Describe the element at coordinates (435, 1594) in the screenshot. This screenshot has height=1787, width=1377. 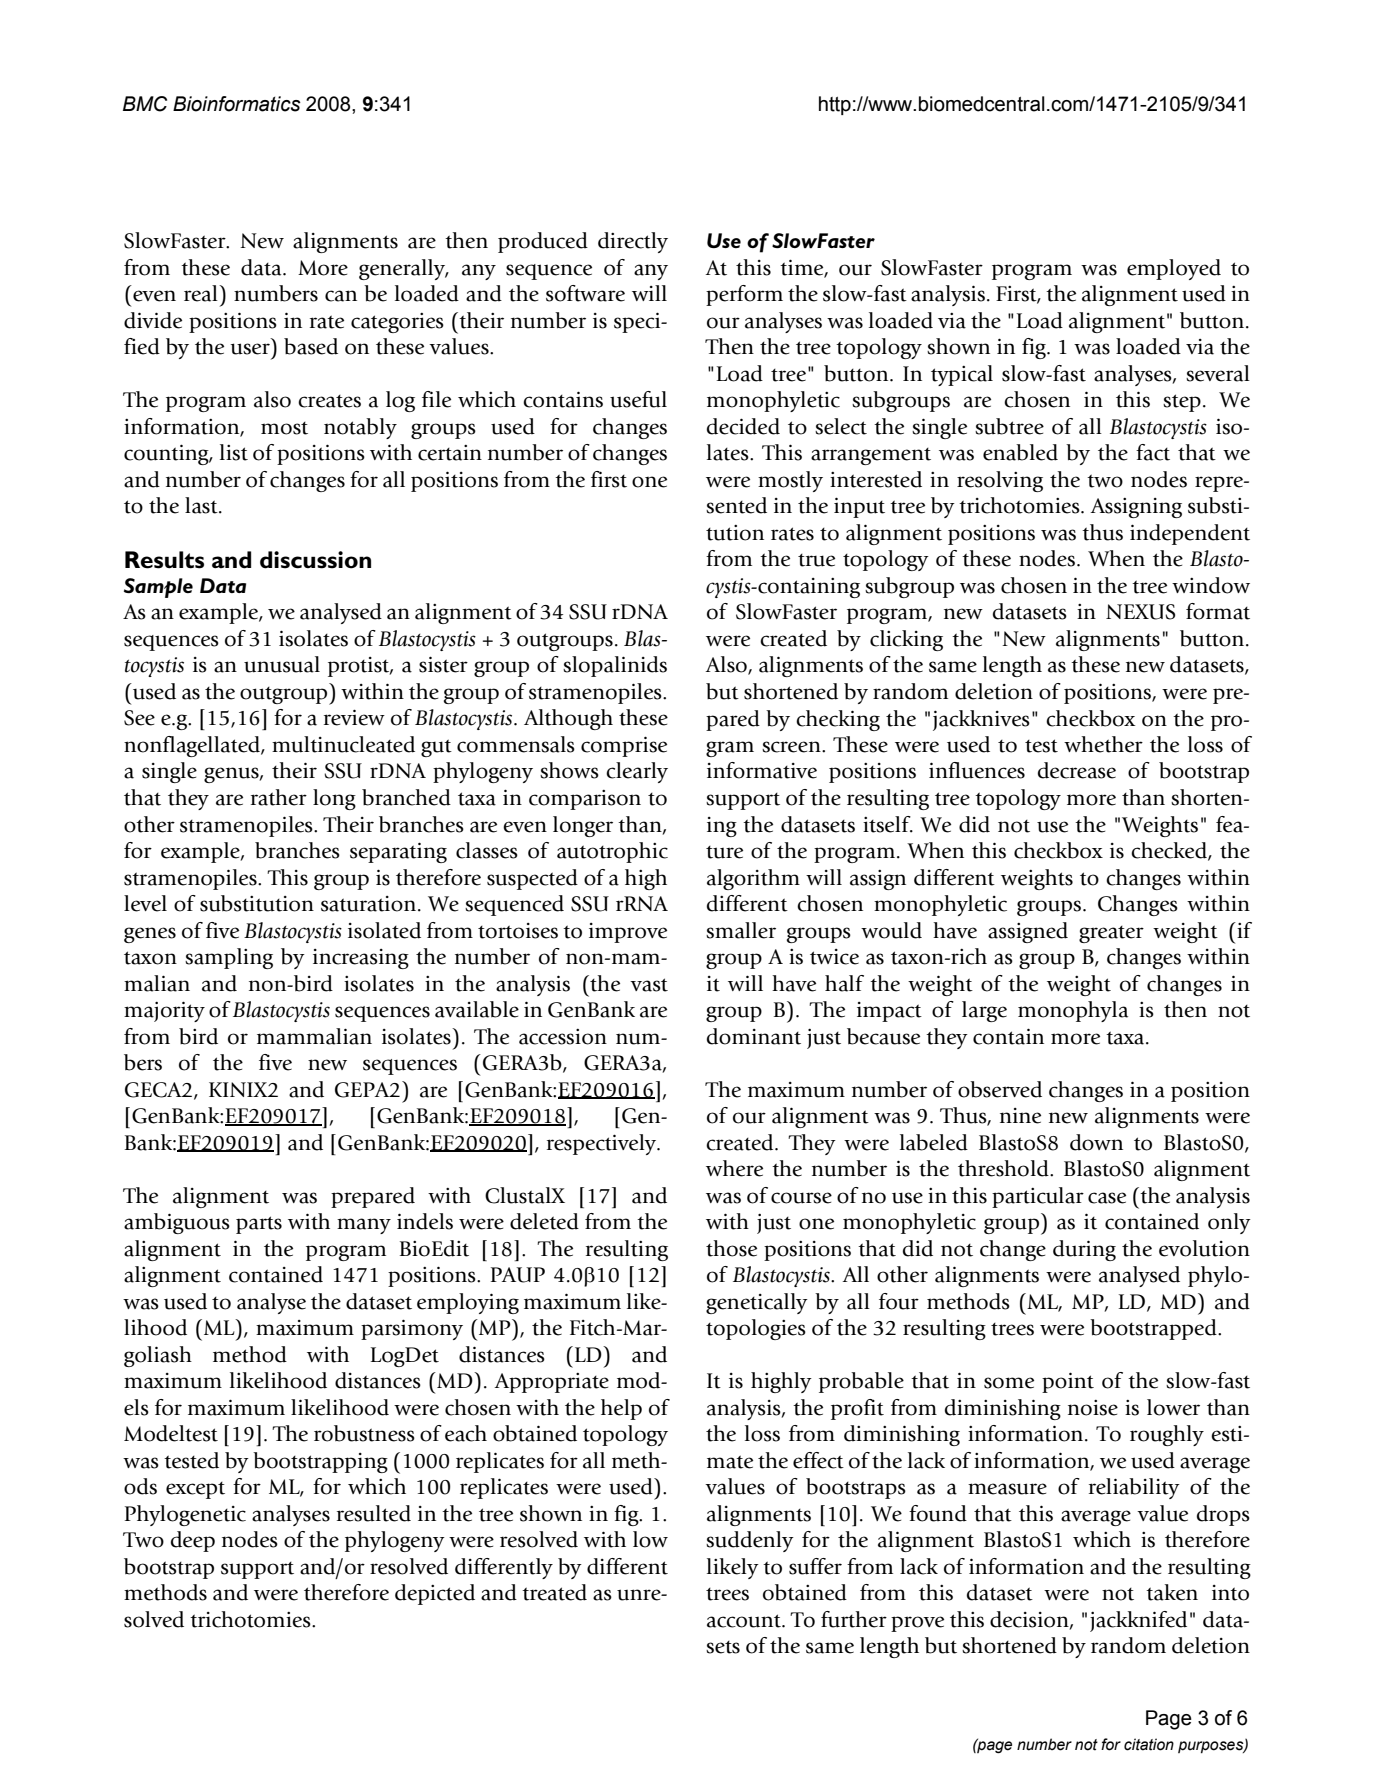
I see `depicted` at that location.
